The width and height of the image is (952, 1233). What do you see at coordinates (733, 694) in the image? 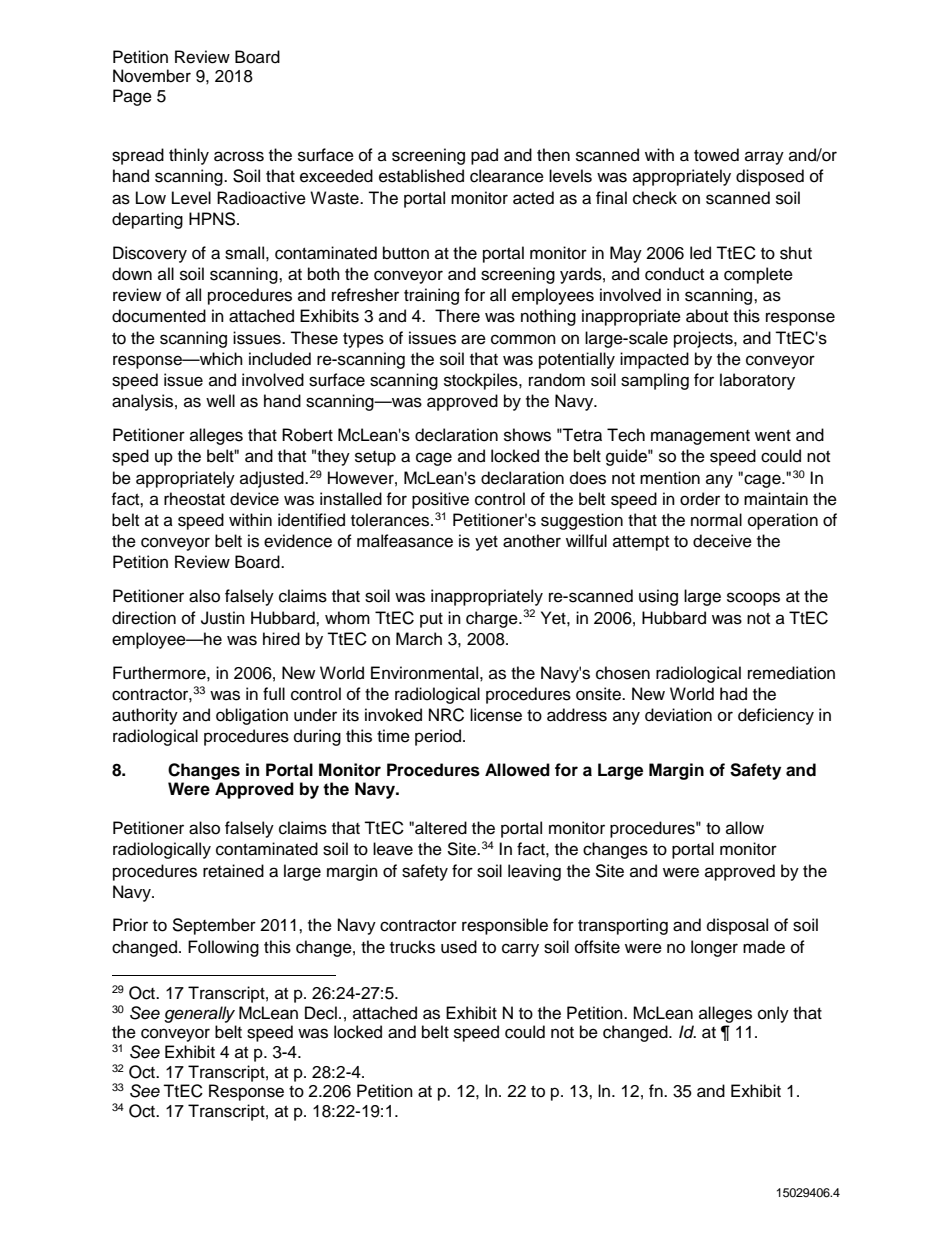
I see `had` at bounding box center [733, 694].
